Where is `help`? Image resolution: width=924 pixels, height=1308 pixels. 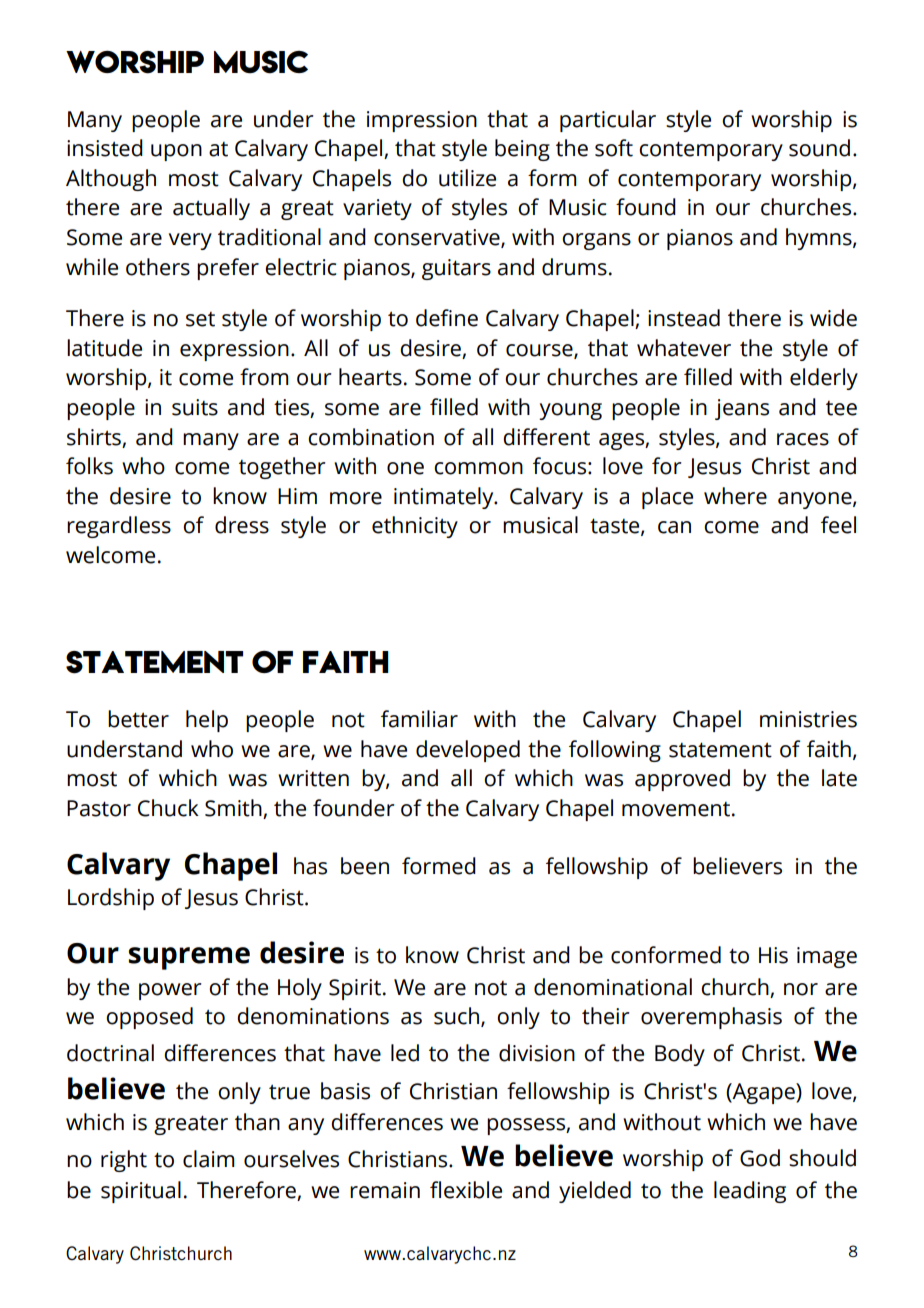 help is located at coordinates (207, 721).
